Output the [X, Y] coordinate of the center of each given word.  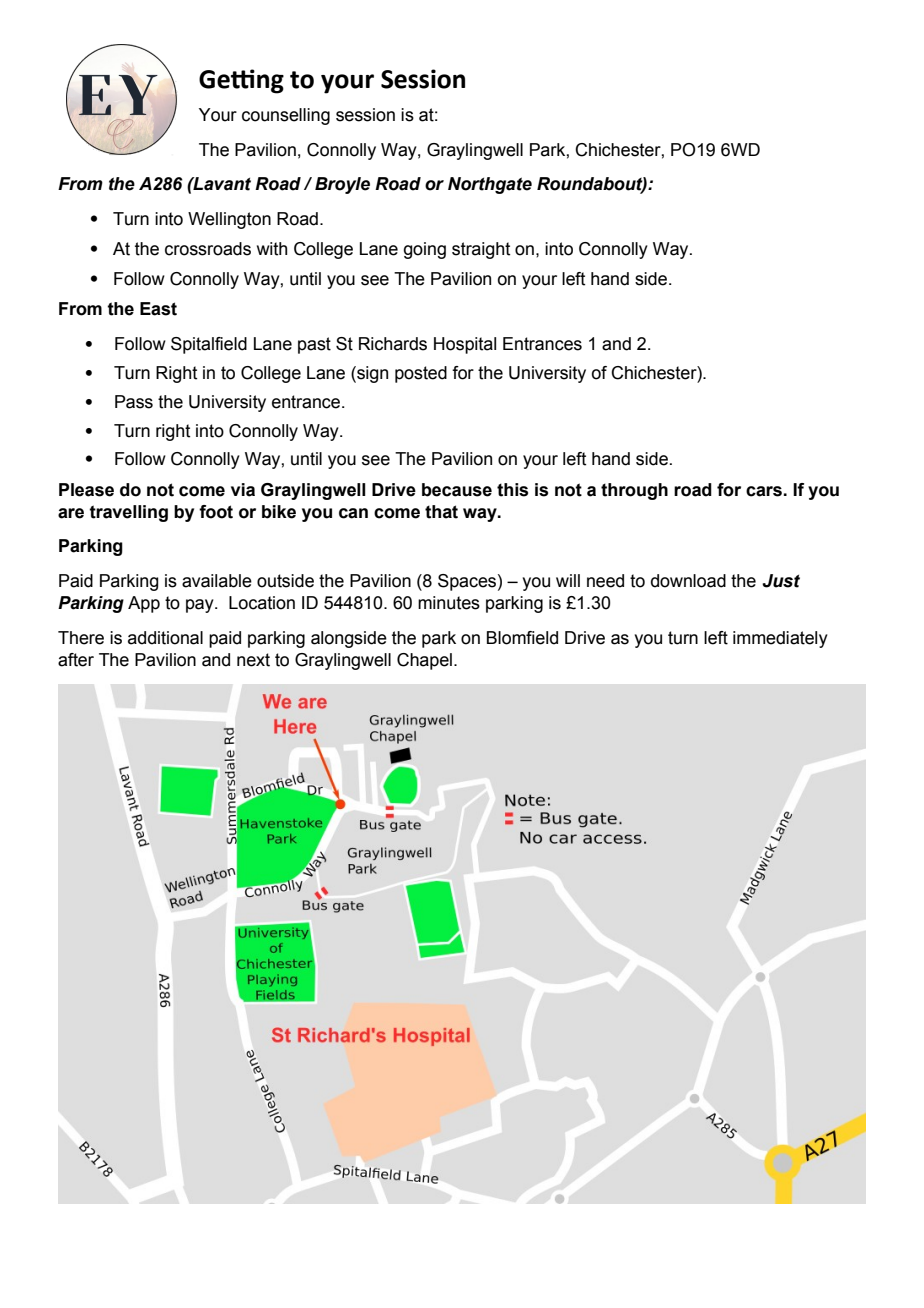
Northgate [490, 185]
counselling [286, 116]
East [158, 309]
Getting [241, 81]
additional [165, 638]
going [425, 250]
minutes [449, 603]
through [634, 491]
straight [481, 250]
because [457, 490]
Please [86, 490]
